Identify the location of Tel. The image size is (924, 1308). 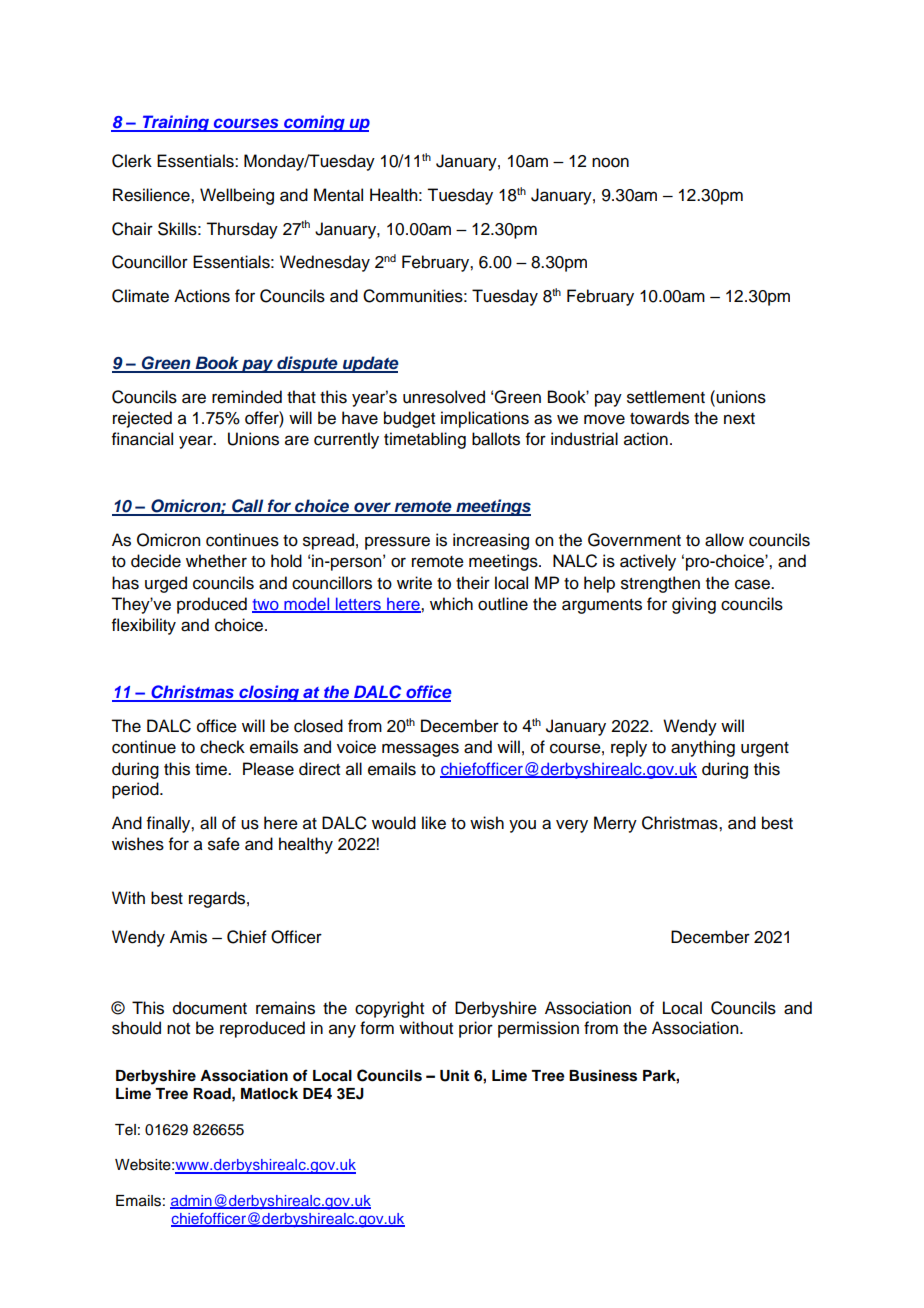
(125, 1130).
